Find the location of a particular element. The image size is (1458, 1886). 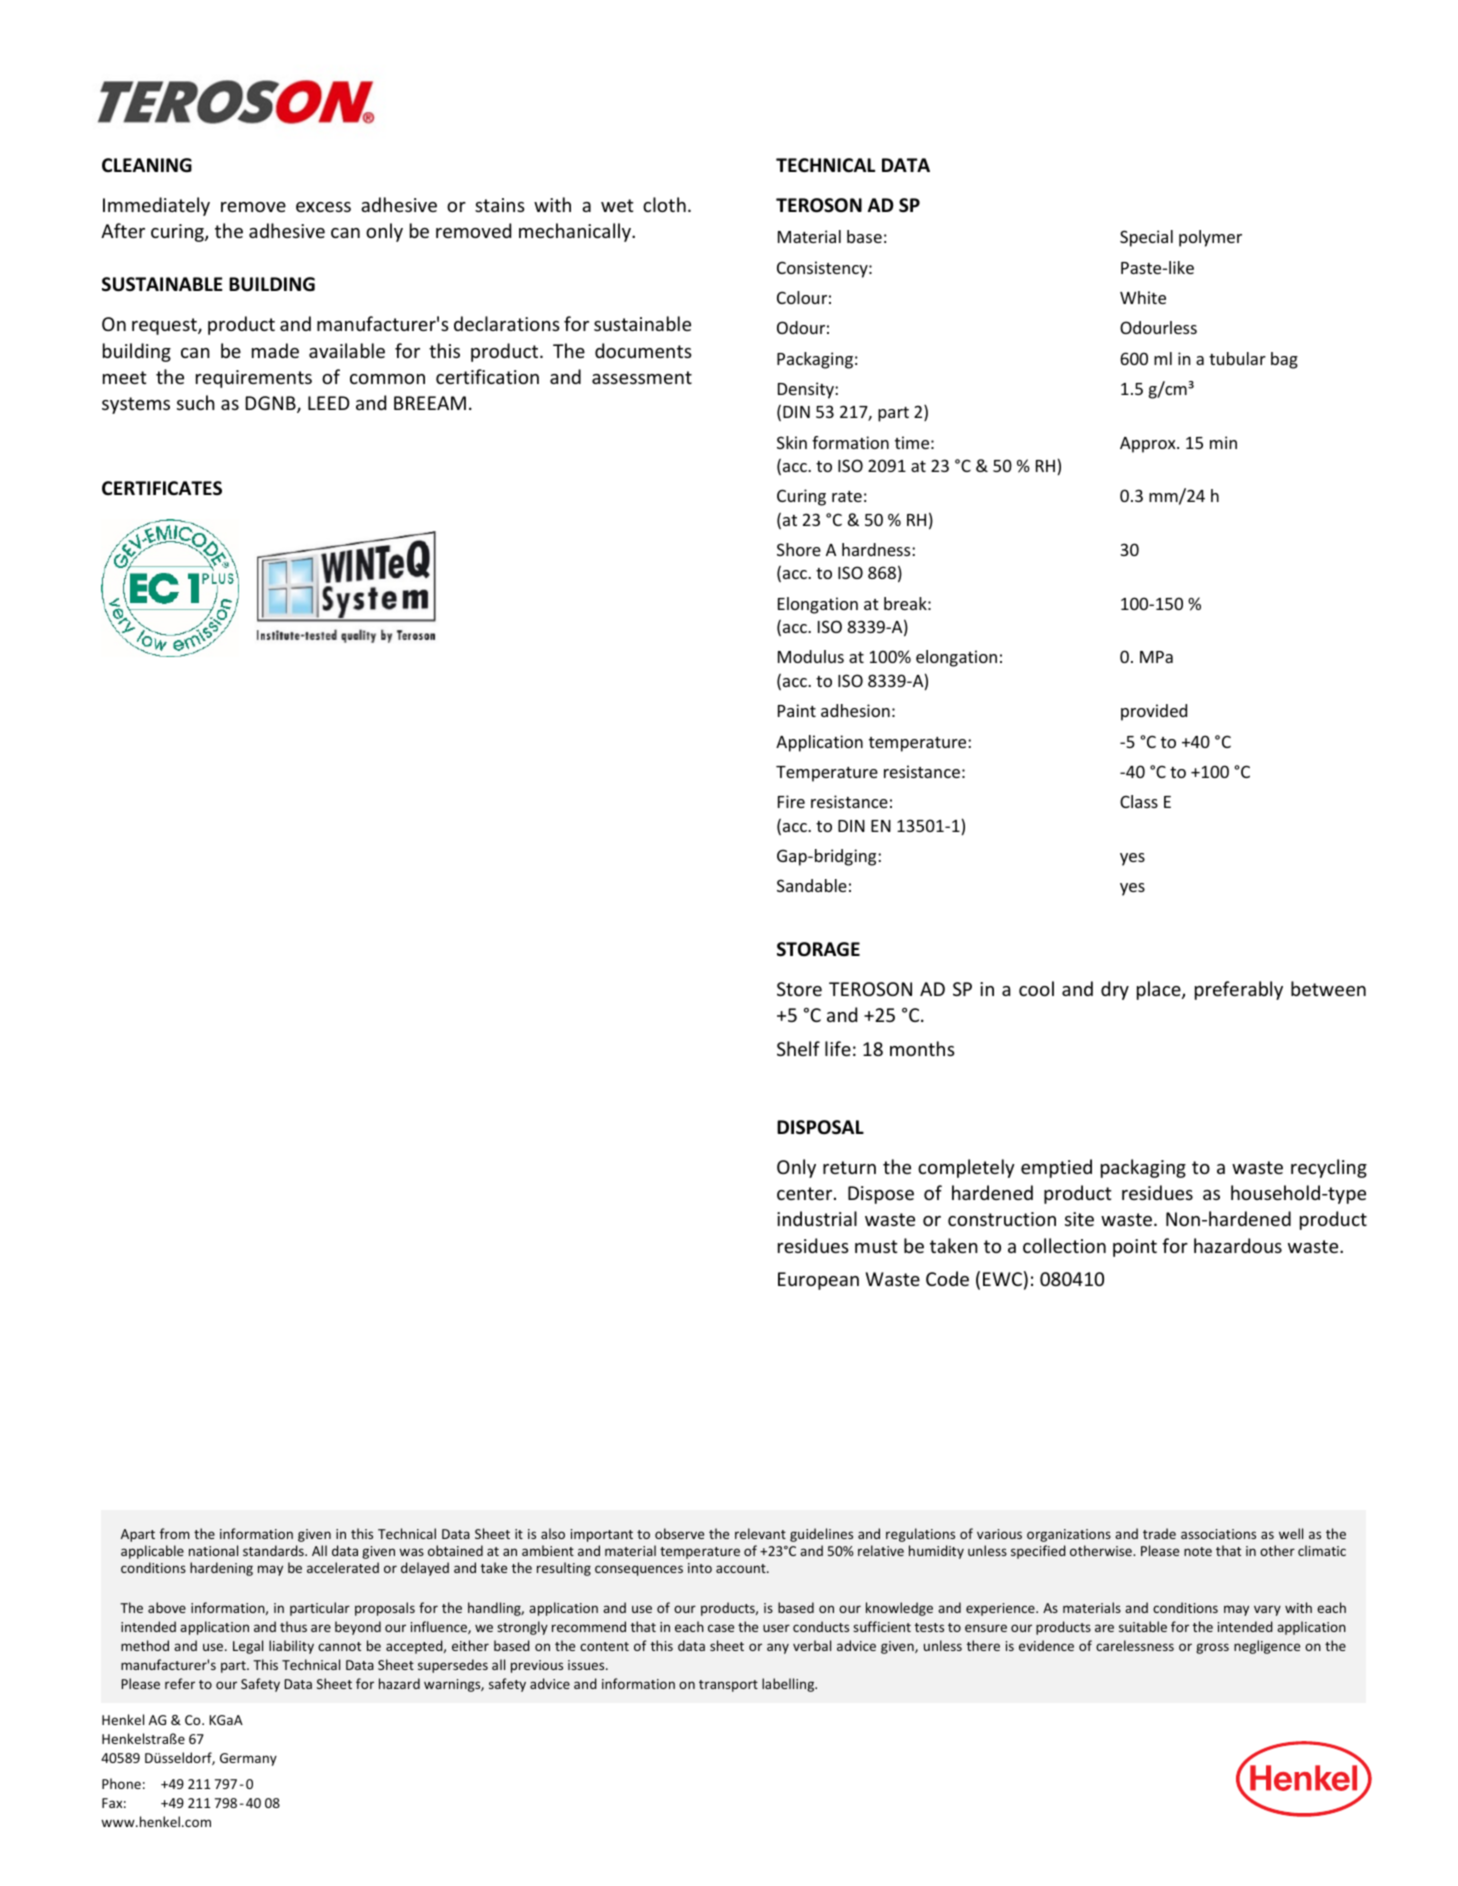

transport is located at coordinates (728, 1686).
